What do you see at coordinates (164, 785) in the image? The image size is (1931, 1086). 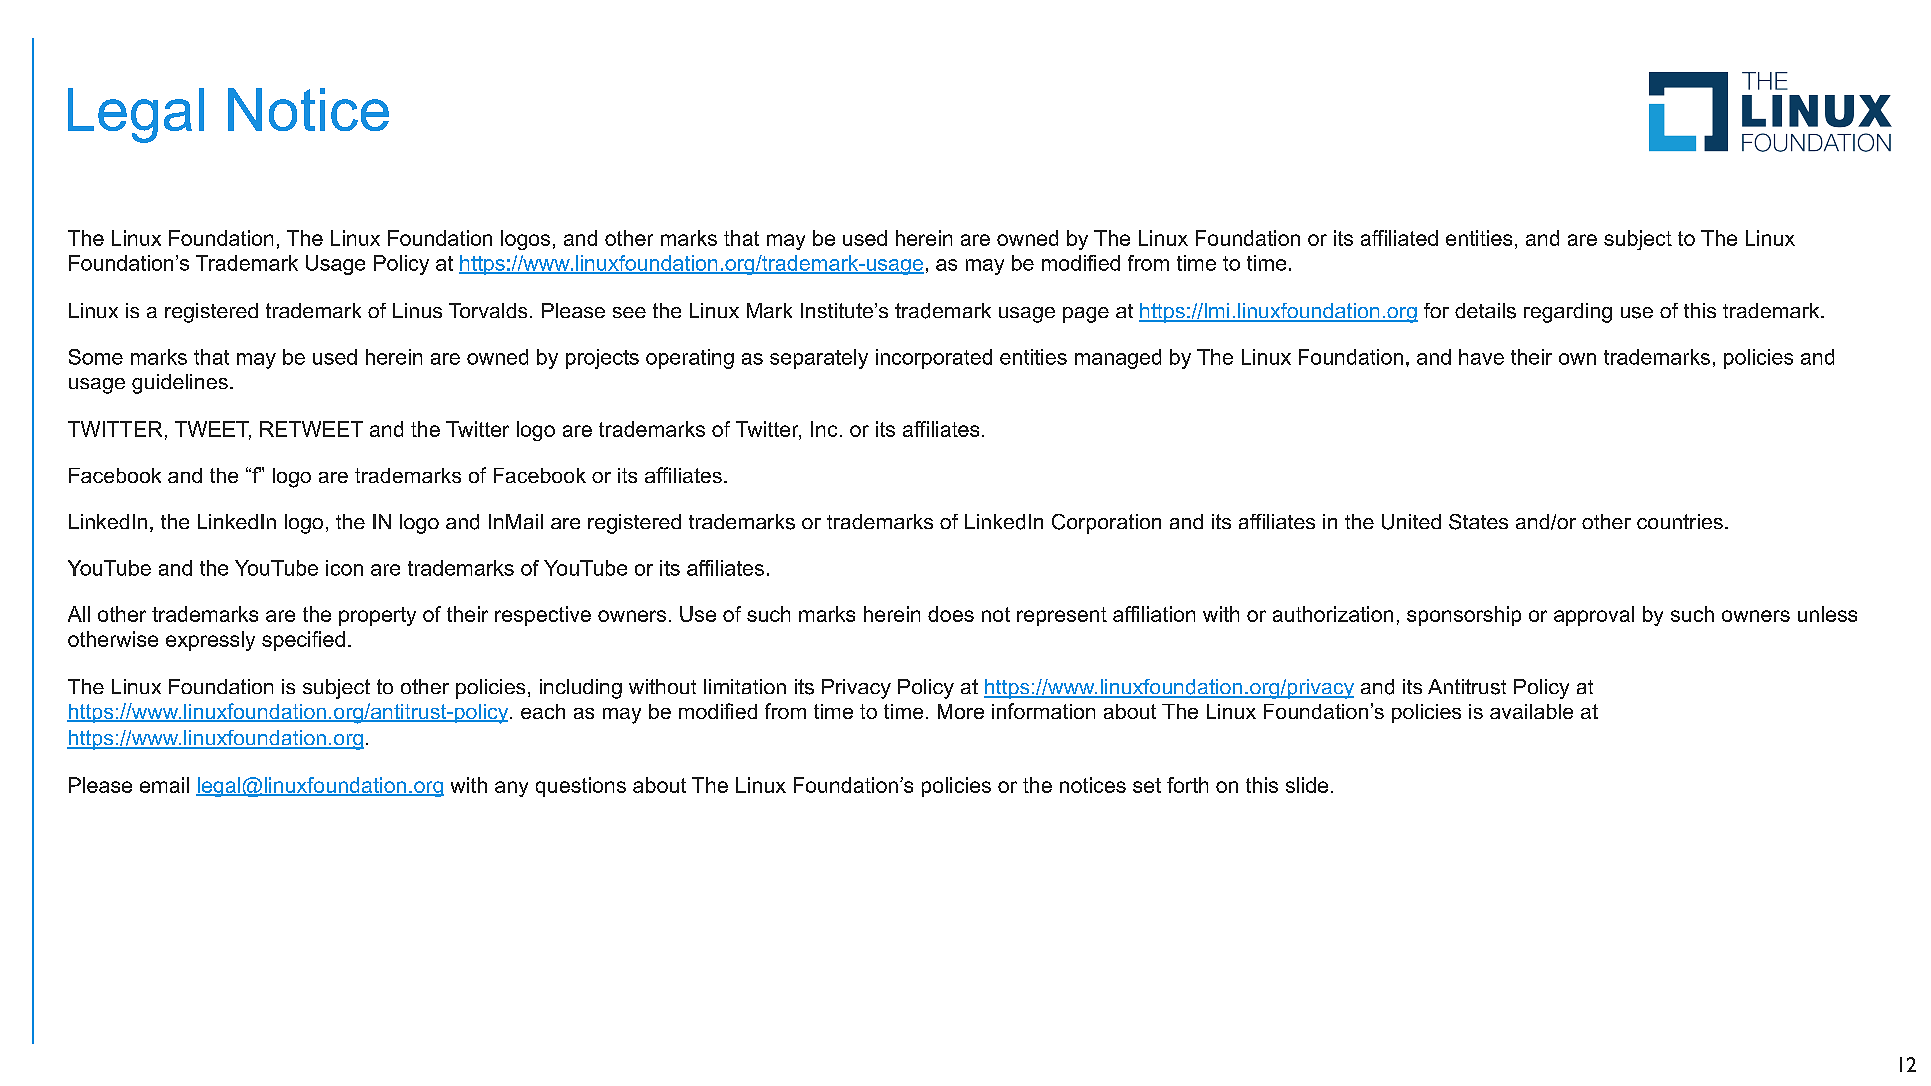 I see `email` at bounding box center [164, 785].
